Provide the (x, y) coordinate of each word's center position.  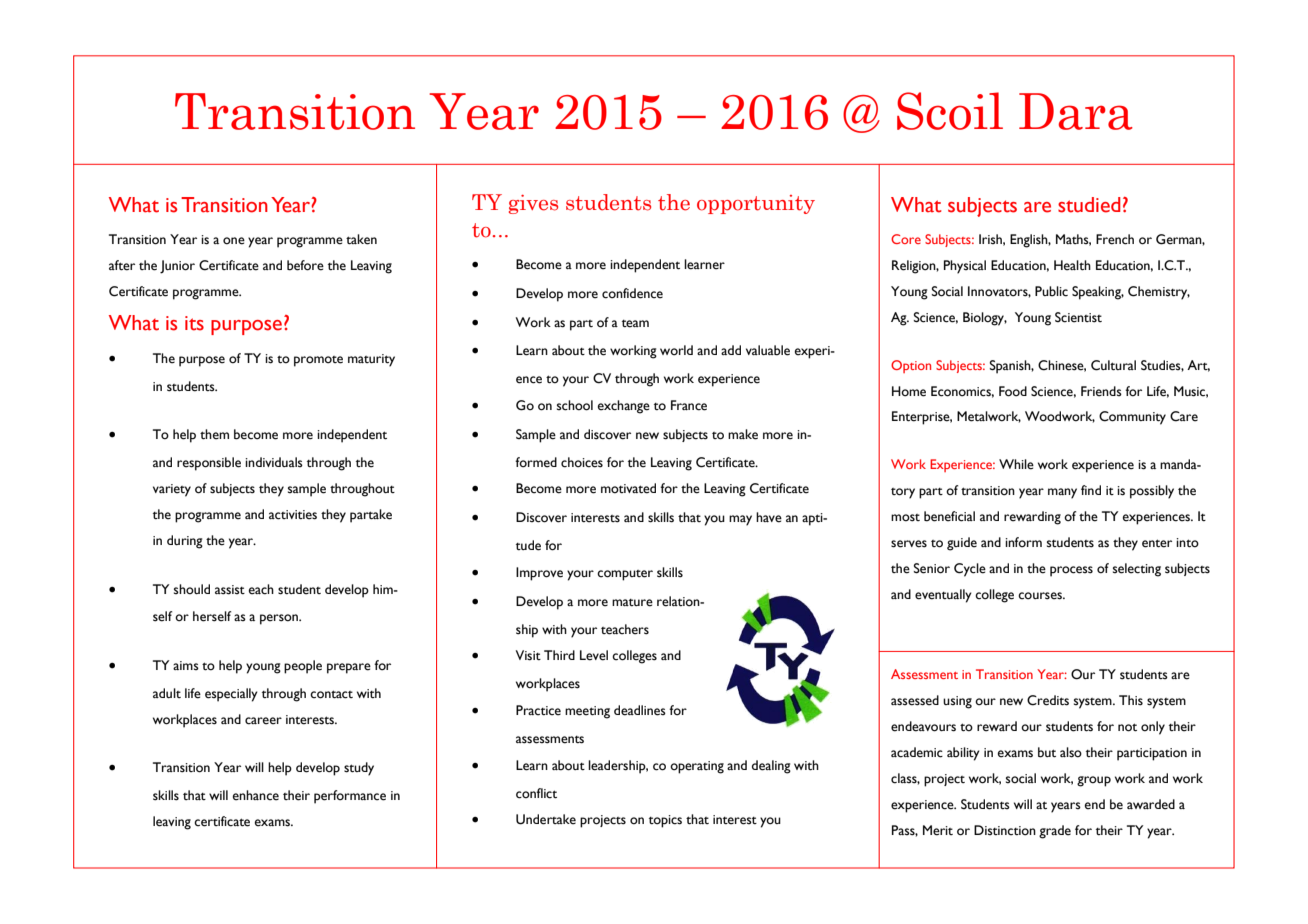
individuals (274, 462)
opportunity (756, 204)
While (1016, 464)
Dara (1076, 111)
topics (665, 821)
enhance (256, 795)
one (234, 241)
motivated (628, 488)
